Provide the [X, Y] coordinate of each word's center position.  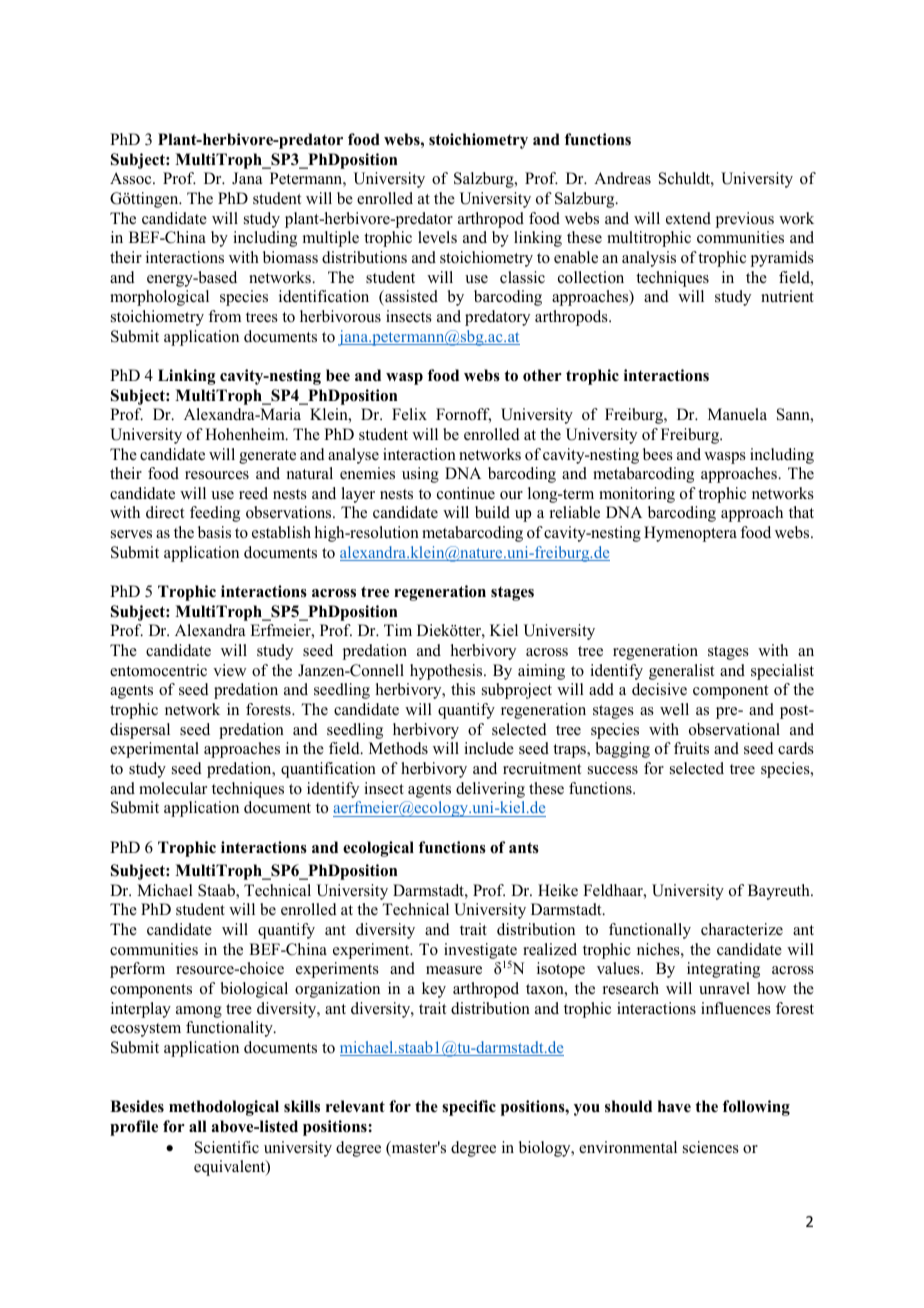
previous [745, 220]
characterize [742, 929]
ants [524, 848]
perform [137, 970]
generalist [681, 672]
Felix [409, 414]
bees [658, 454]
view [230, 670]
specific [469, 1108]
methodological [224, 1108]
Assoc [132, 178]
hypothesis [447, 672]
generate [267, 457]
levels [437, 237]
